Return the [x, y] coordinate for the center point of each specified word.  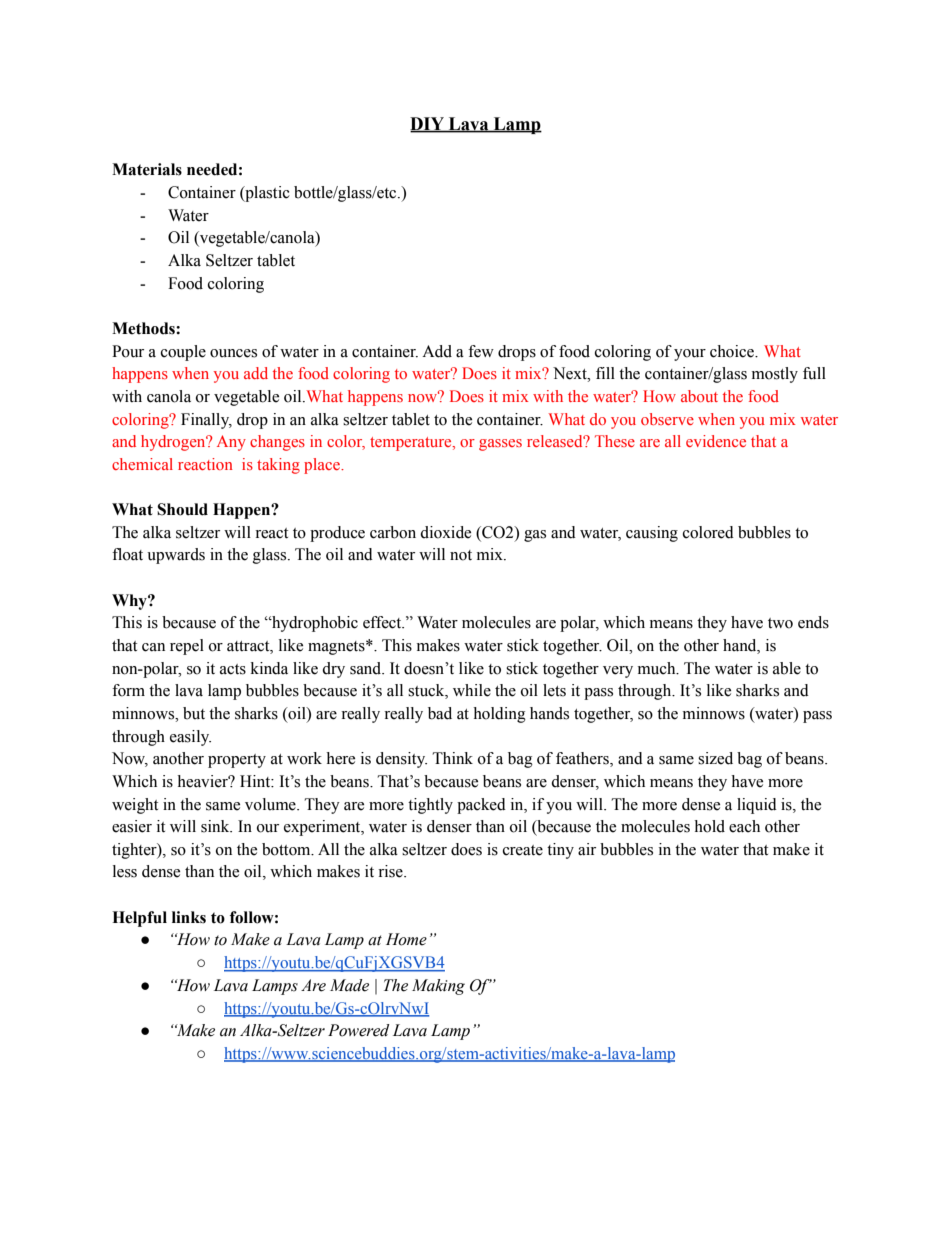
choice [733, 351]
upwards [176, 556]
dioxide [445, 532]
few [481, 351]
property [237, 761]
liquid [757, 806]
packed [481, 806]
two [780, 623]
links [189, 917]
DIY [428, 124]
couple [183, 353]
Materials [147, 169]
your [690, 355]
